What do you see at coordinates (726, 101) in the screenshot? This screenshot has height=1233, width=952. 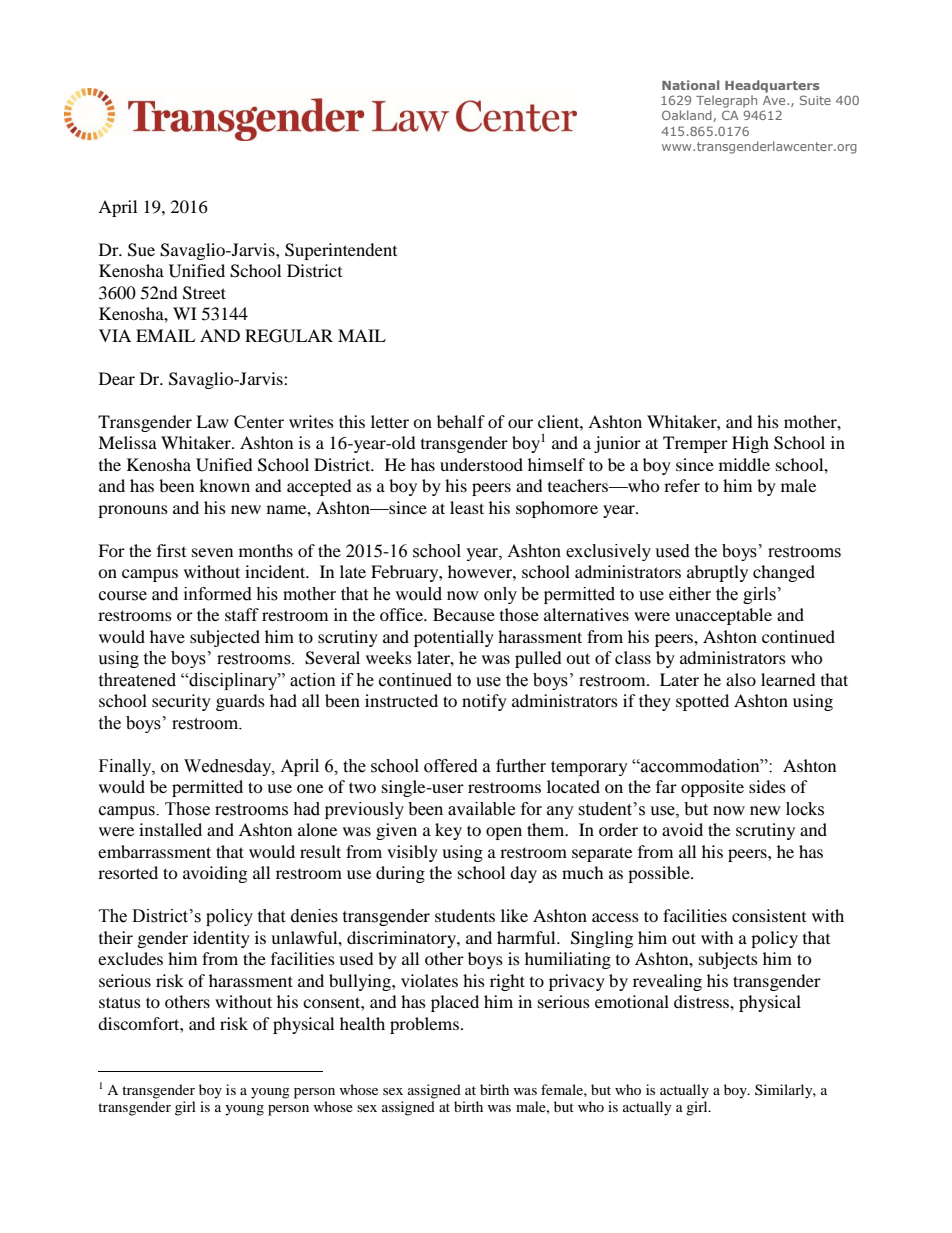 I see `Telegraph` at bounding box center [726, 101].
